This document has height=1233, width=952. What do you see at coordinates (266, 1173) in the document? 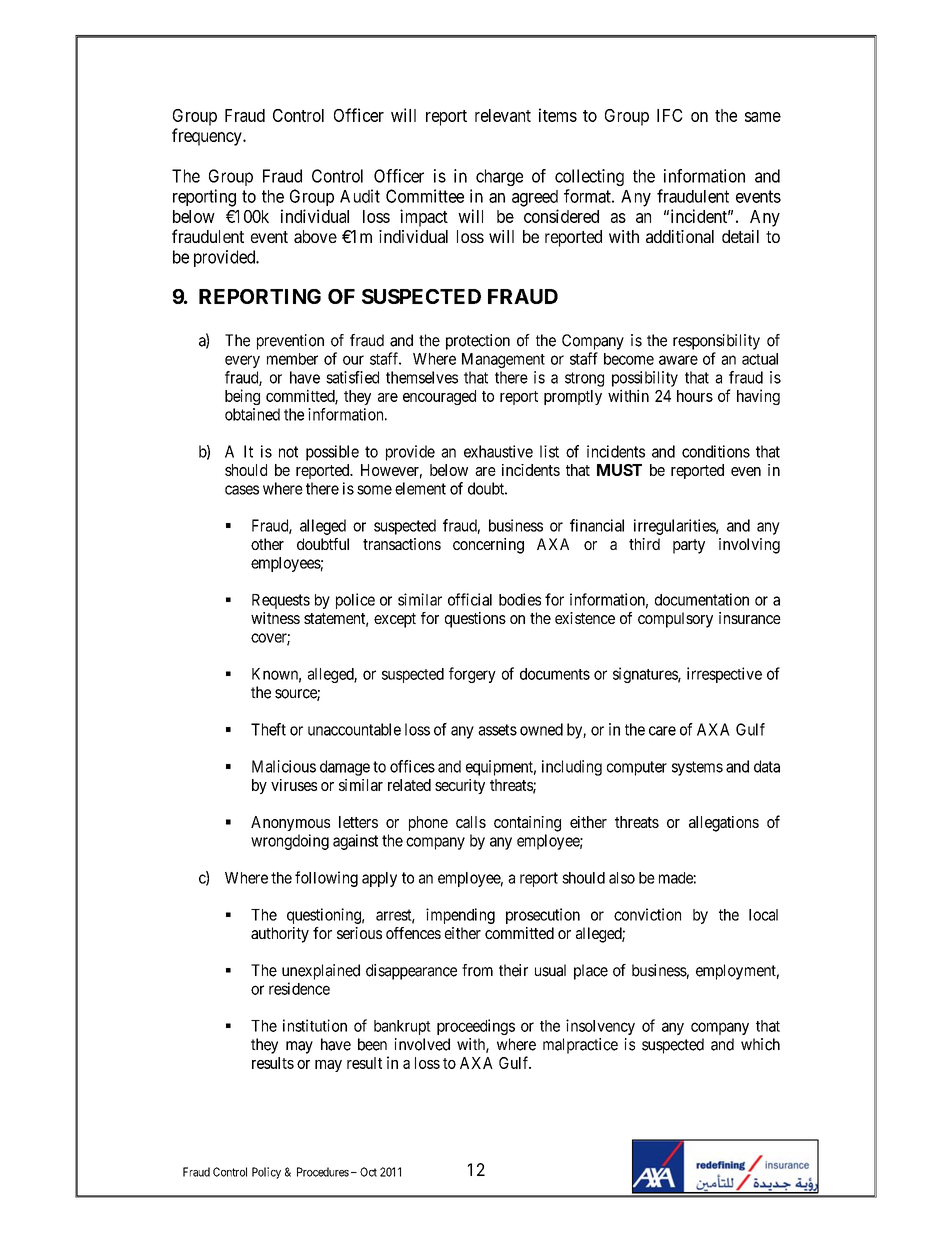
I see `Policy` at bounding box center [266, 1173].
